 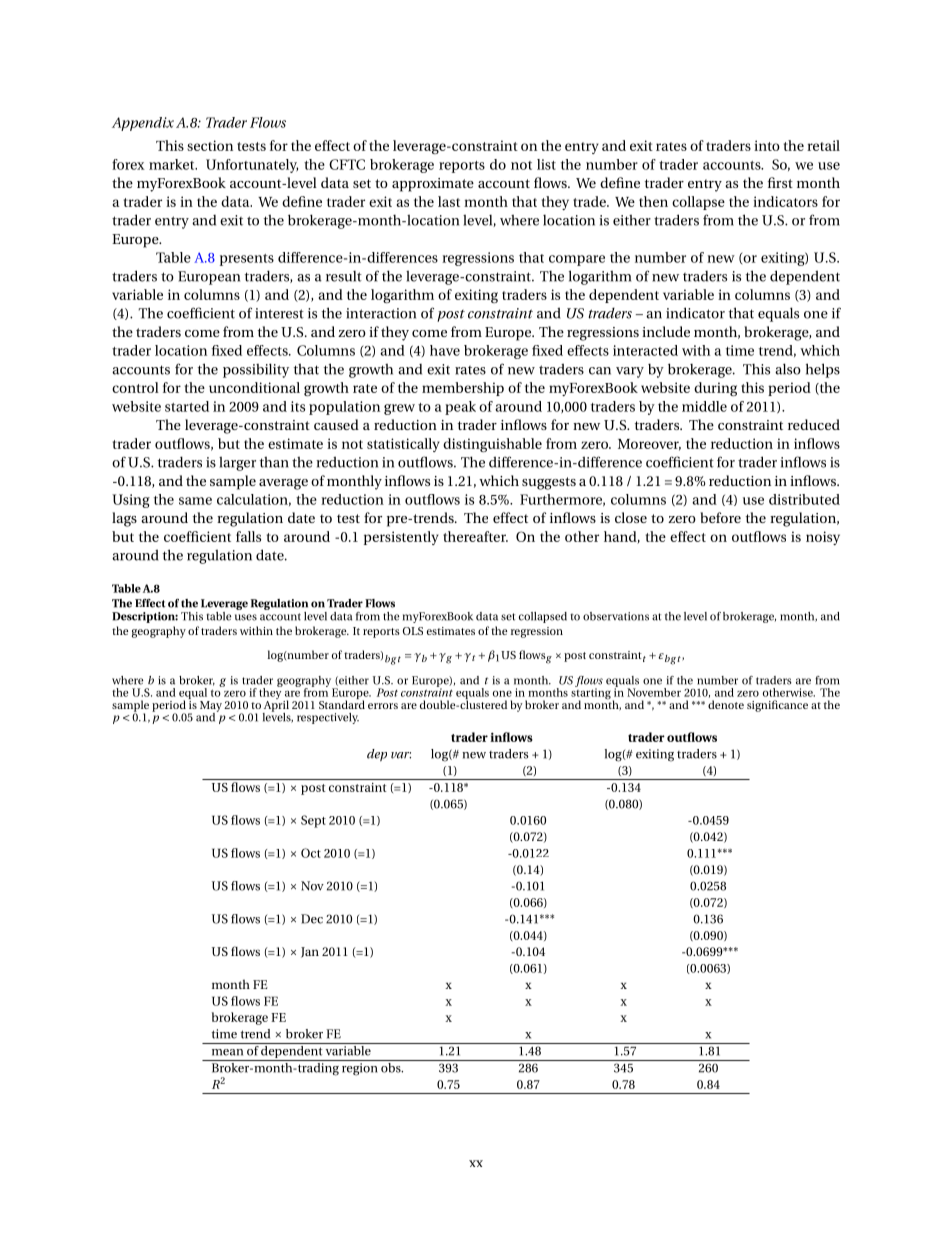 What do you see at coordinates (433, 185) in the image?
I see `approximate` at bounding box center [433, 185].
